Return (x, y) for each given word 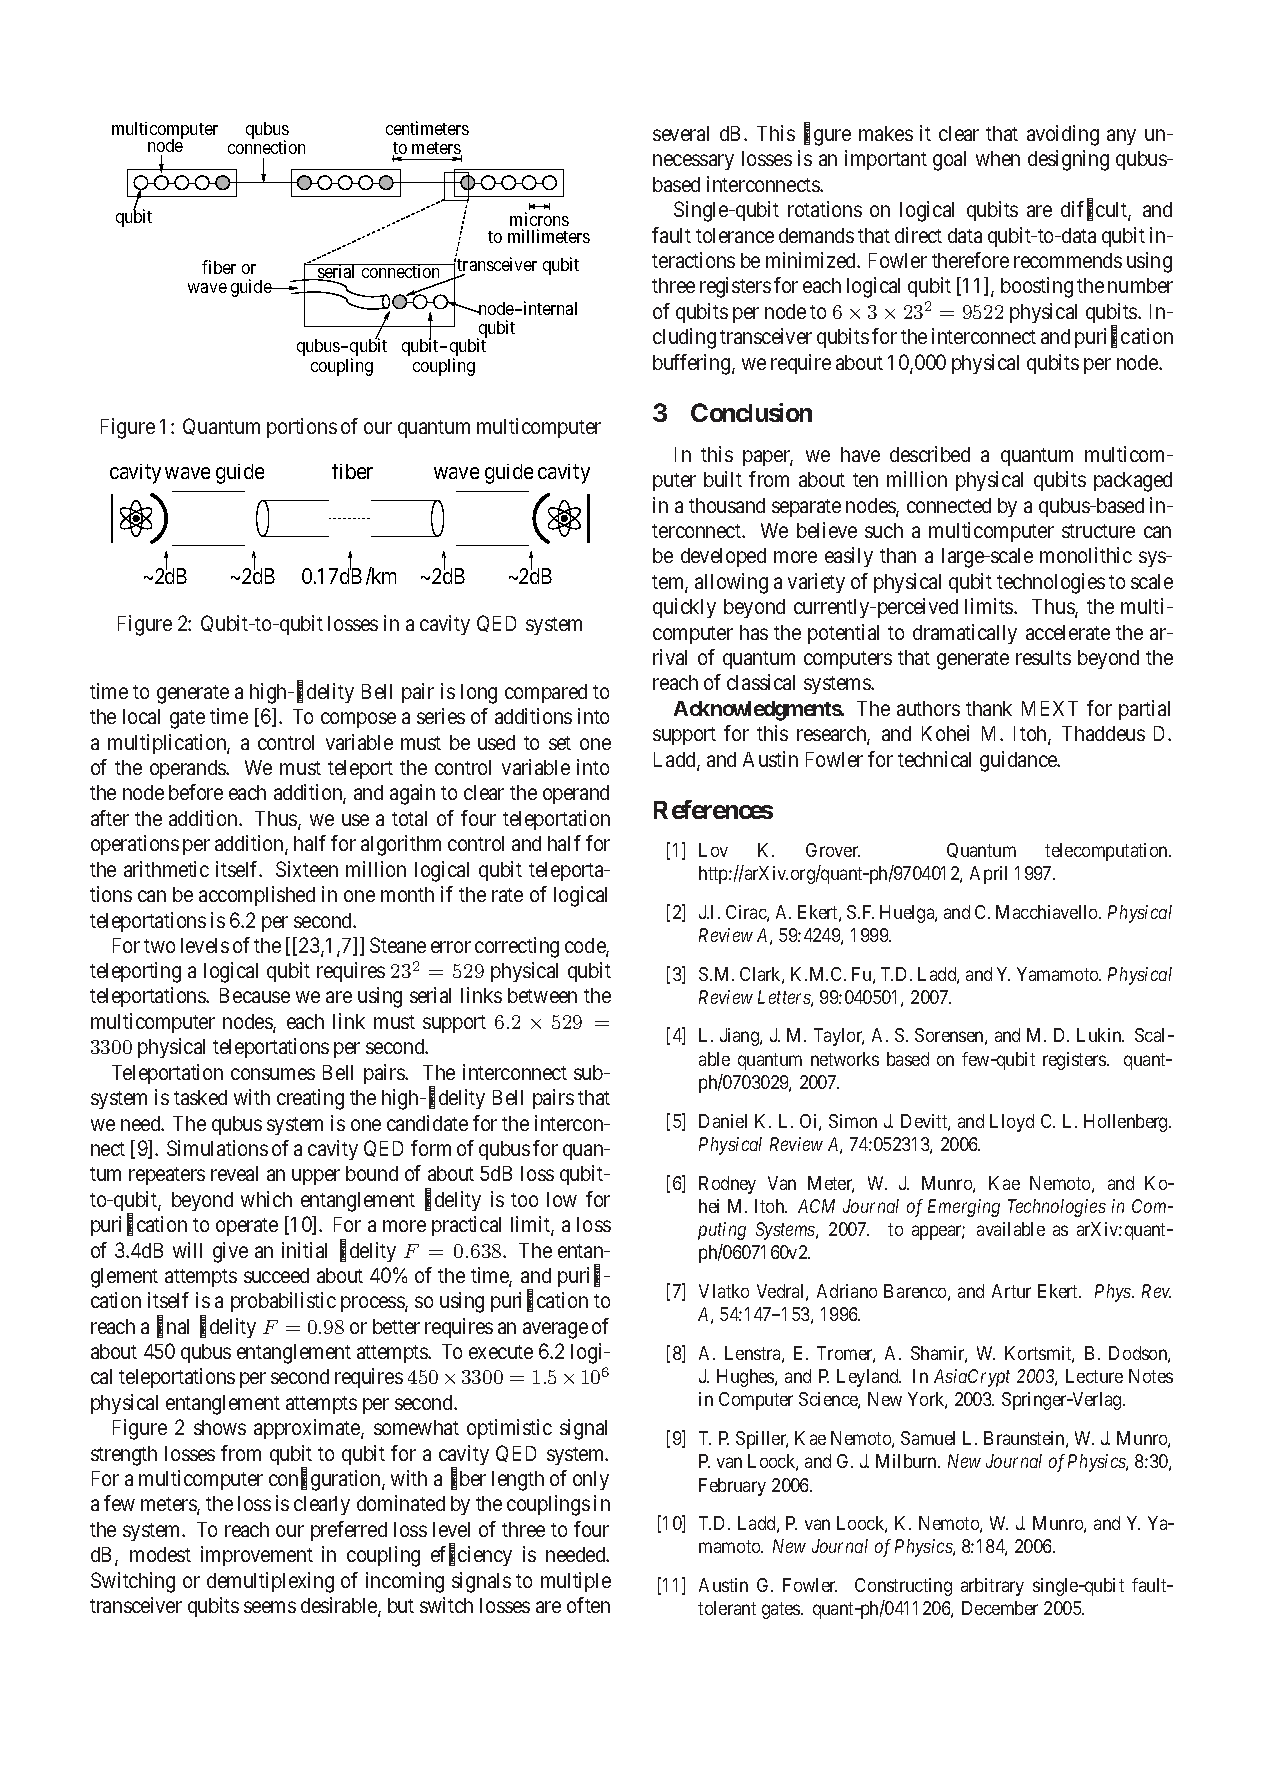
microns (539, 221)
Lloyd (1012, 1123)
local (141, 716)
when (998, 158)
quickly (684, 608)
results (1043, 657)
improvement (257, 1556)
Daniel (723, 1121)
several (681, 133)
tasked (200, 1097)
